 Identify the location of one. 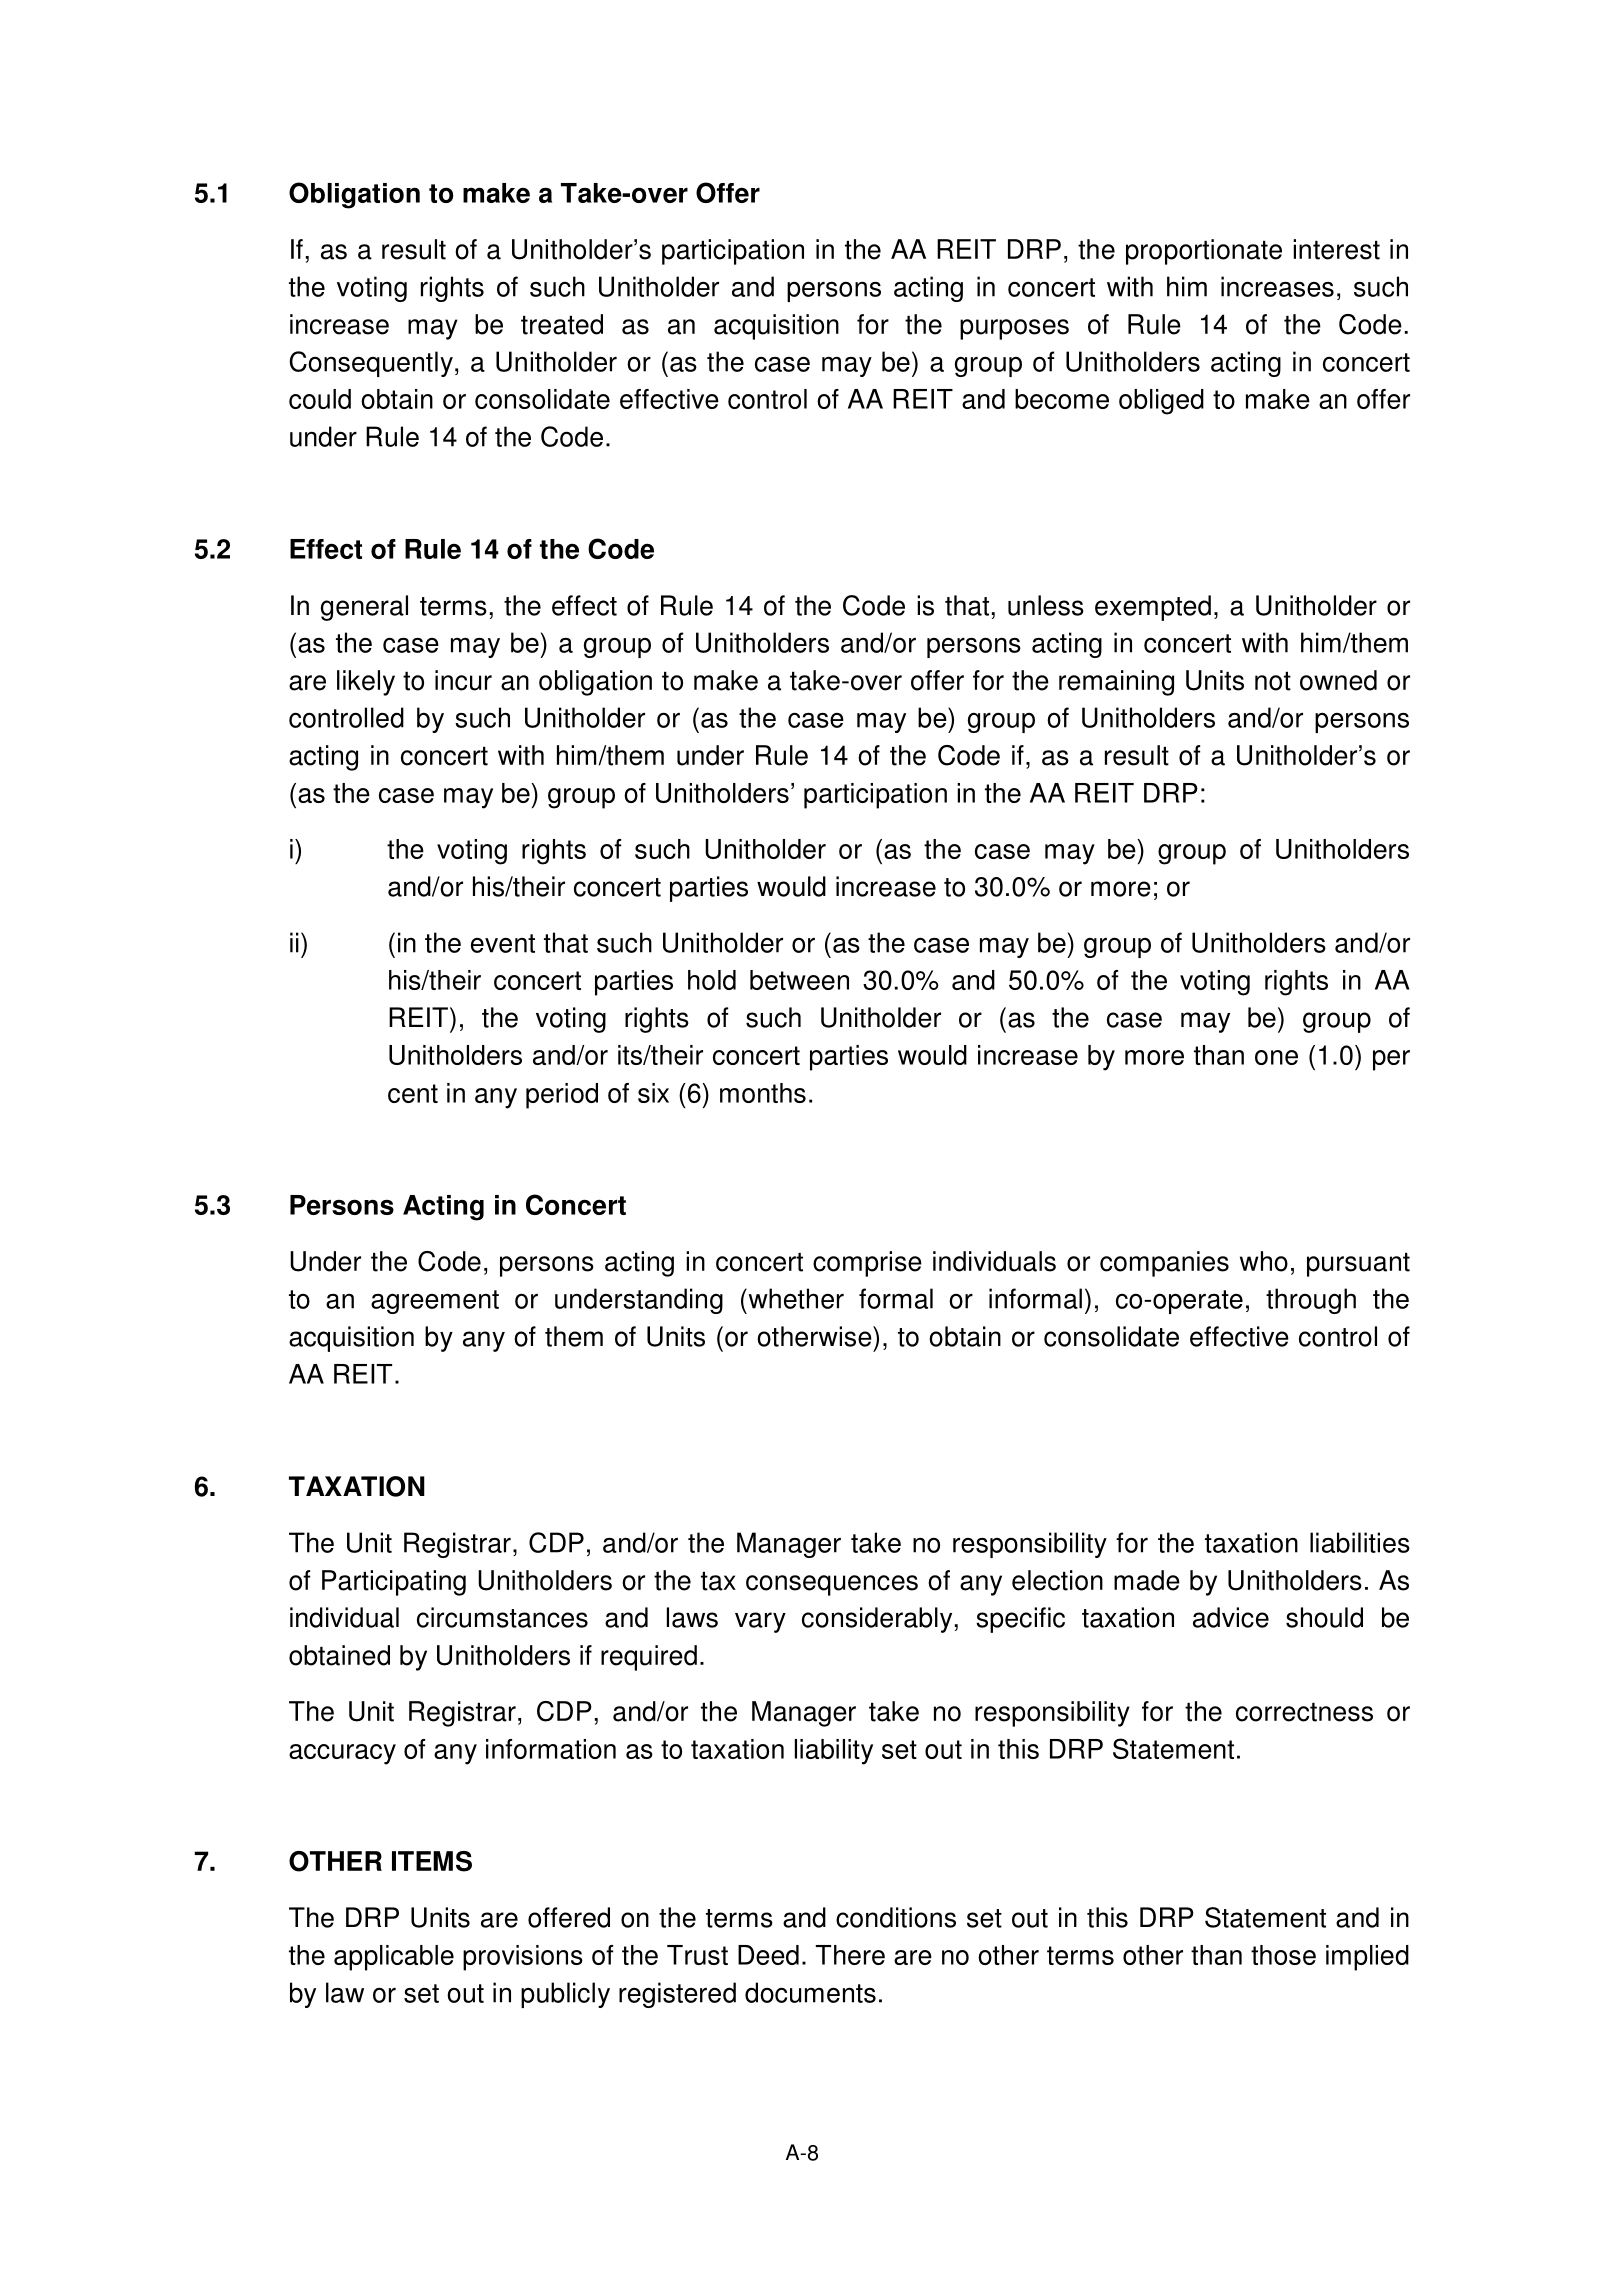
(1276, 1057).
